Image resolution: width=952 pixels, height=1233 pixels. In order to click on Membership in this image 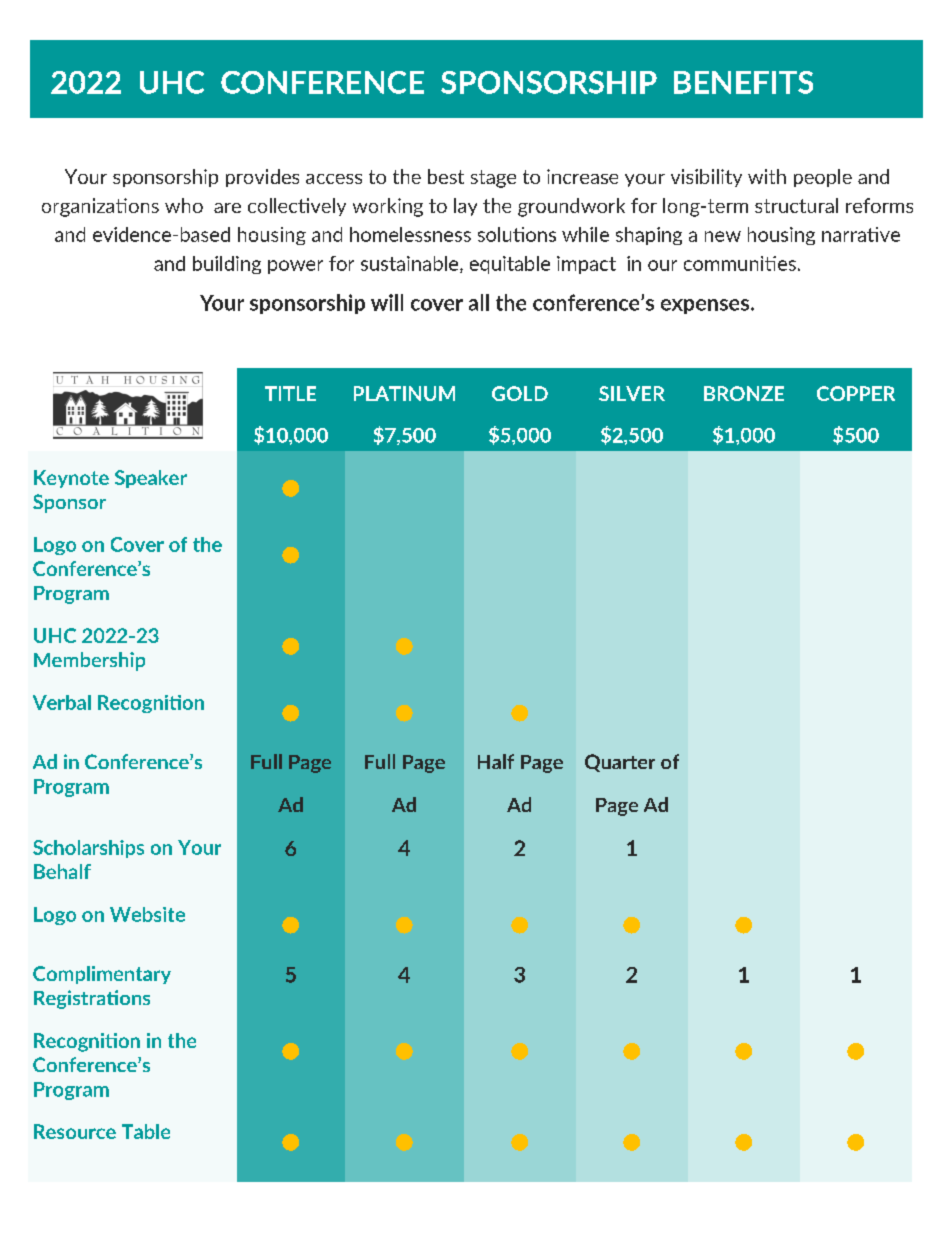, I will do `click(89, 661)`.
